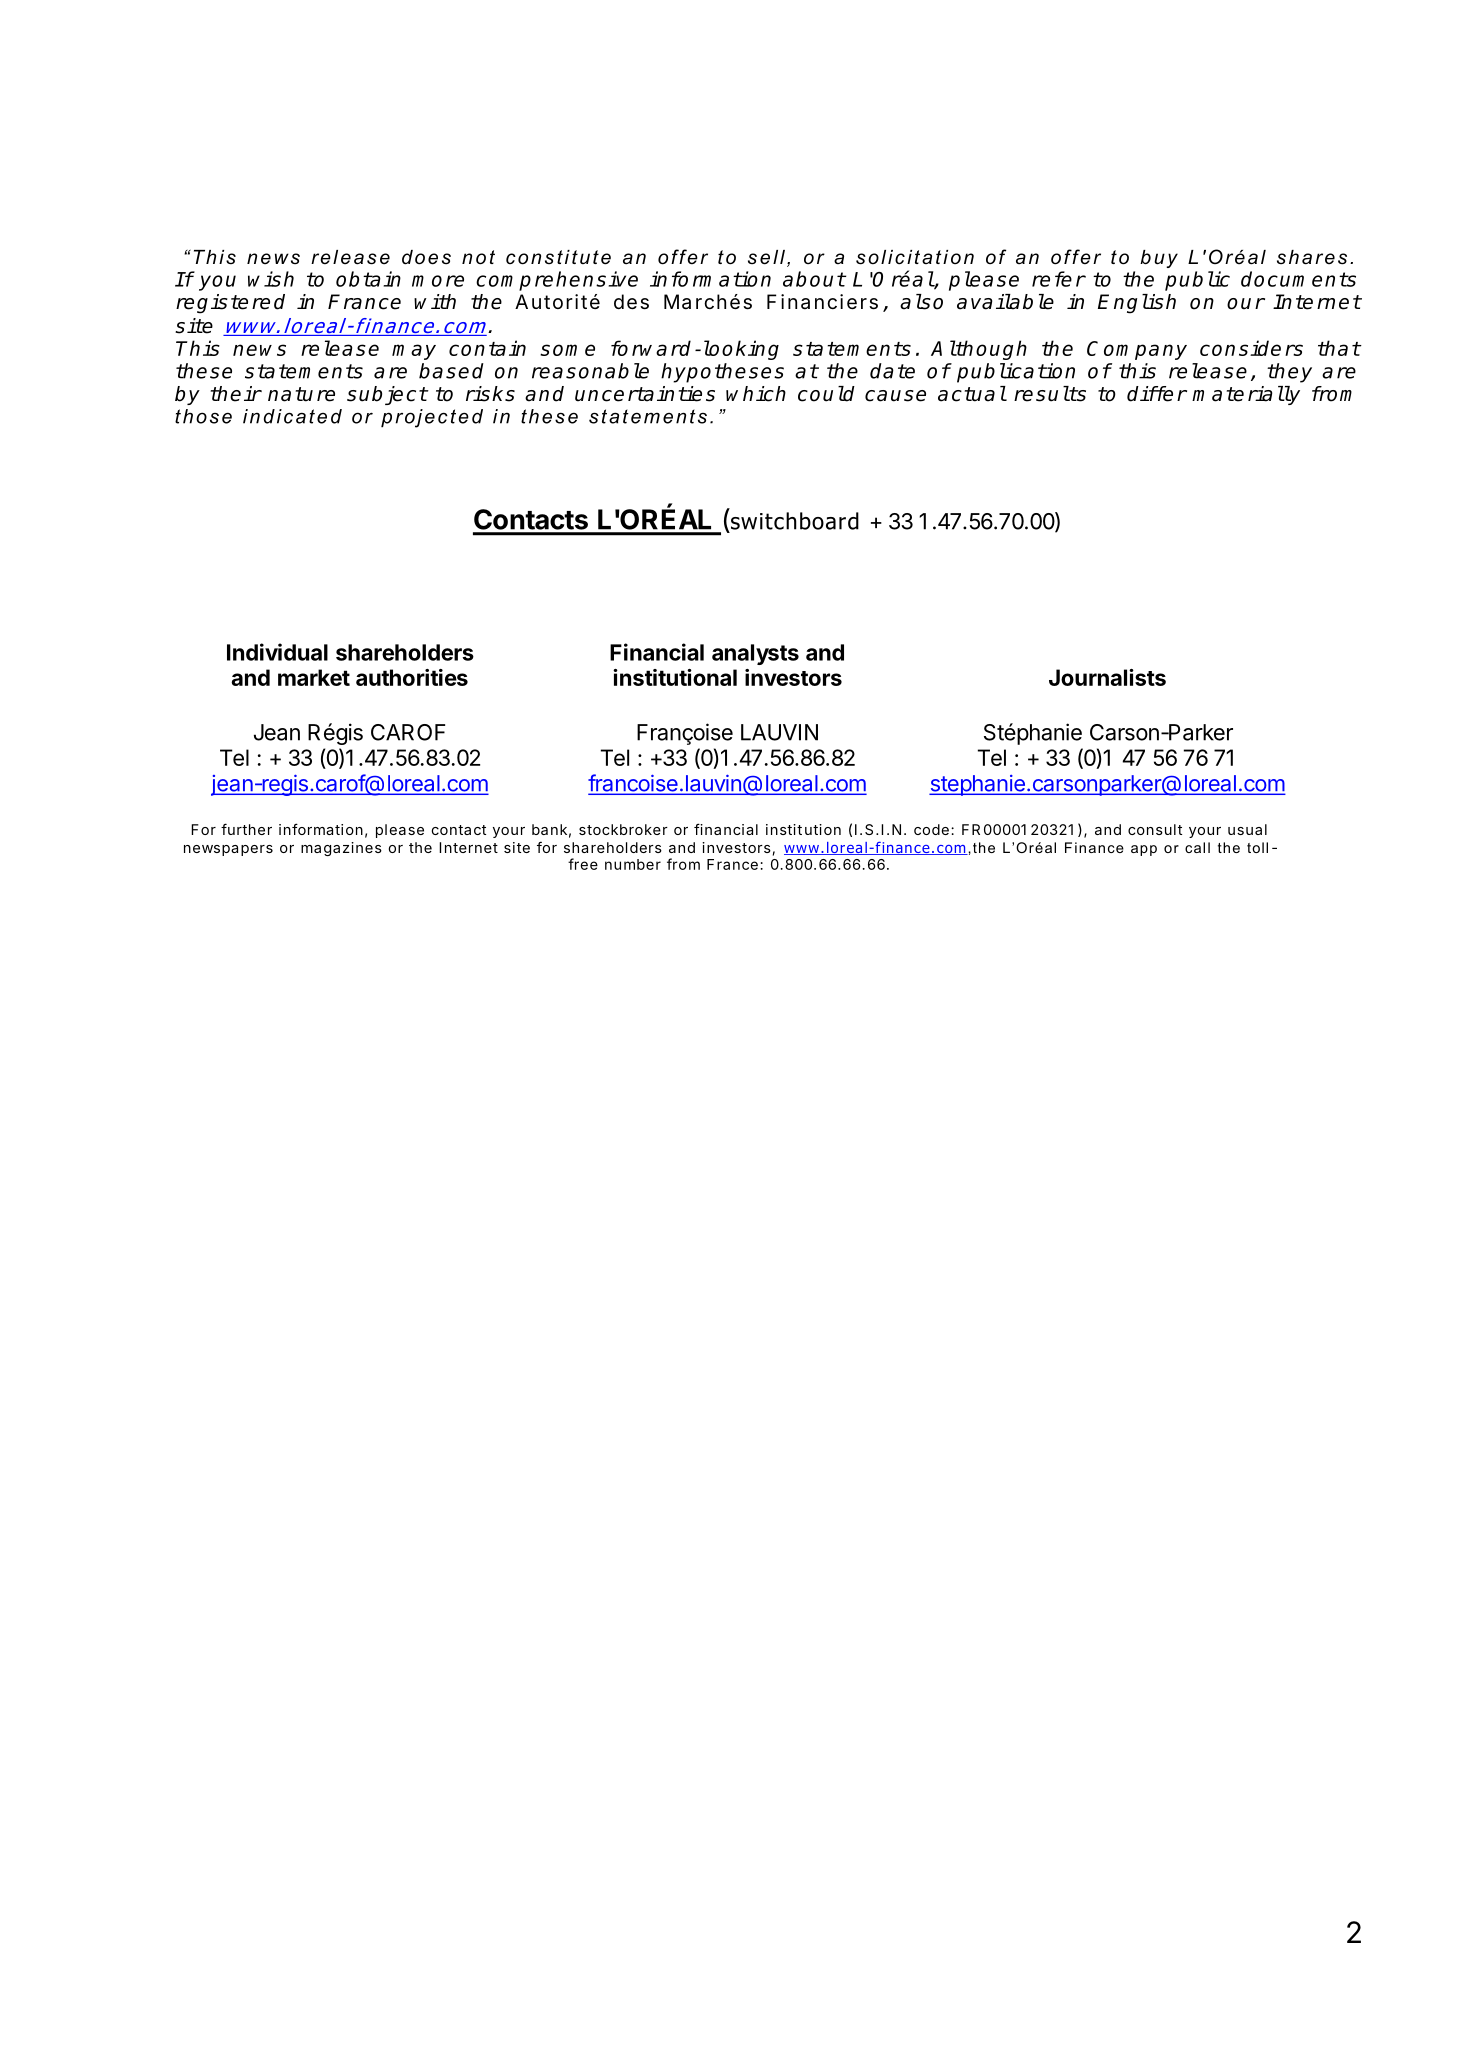 The width and height of the document is (1464, 2071). What do you see at coordinates (368, 279) in the document?
I see `obtain` at bounding box center [368, 279].
